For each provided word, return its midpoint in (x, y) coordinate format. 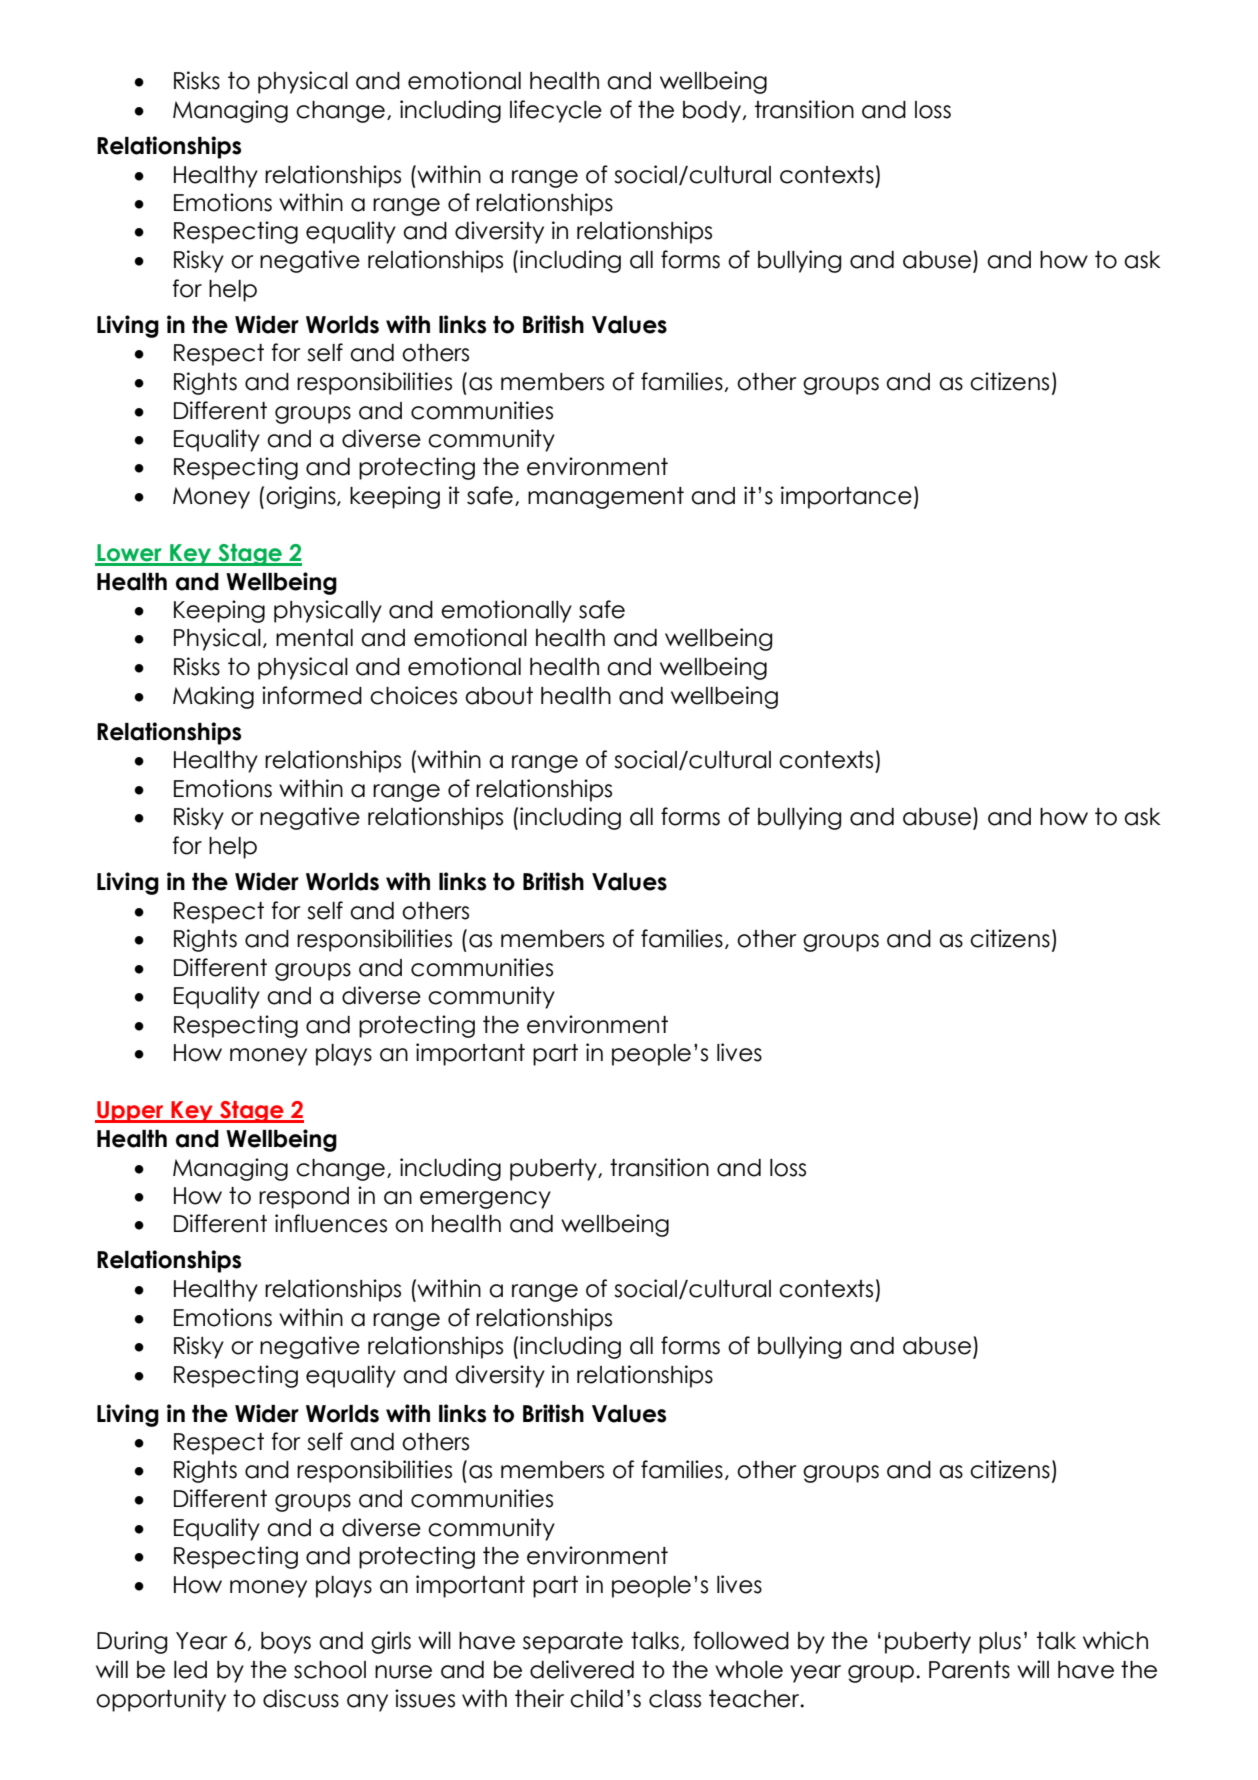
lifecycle (556, 111)
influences (331, 1223)
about (499, 696)
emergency (485, 1200)
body (712, 112)
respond (304, 1198)
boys (286, 1643)
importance (846, 497)
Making (213, 697)
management (606, 498)
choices (413, 695)
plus (1000, 1643)
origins (302, 497)
